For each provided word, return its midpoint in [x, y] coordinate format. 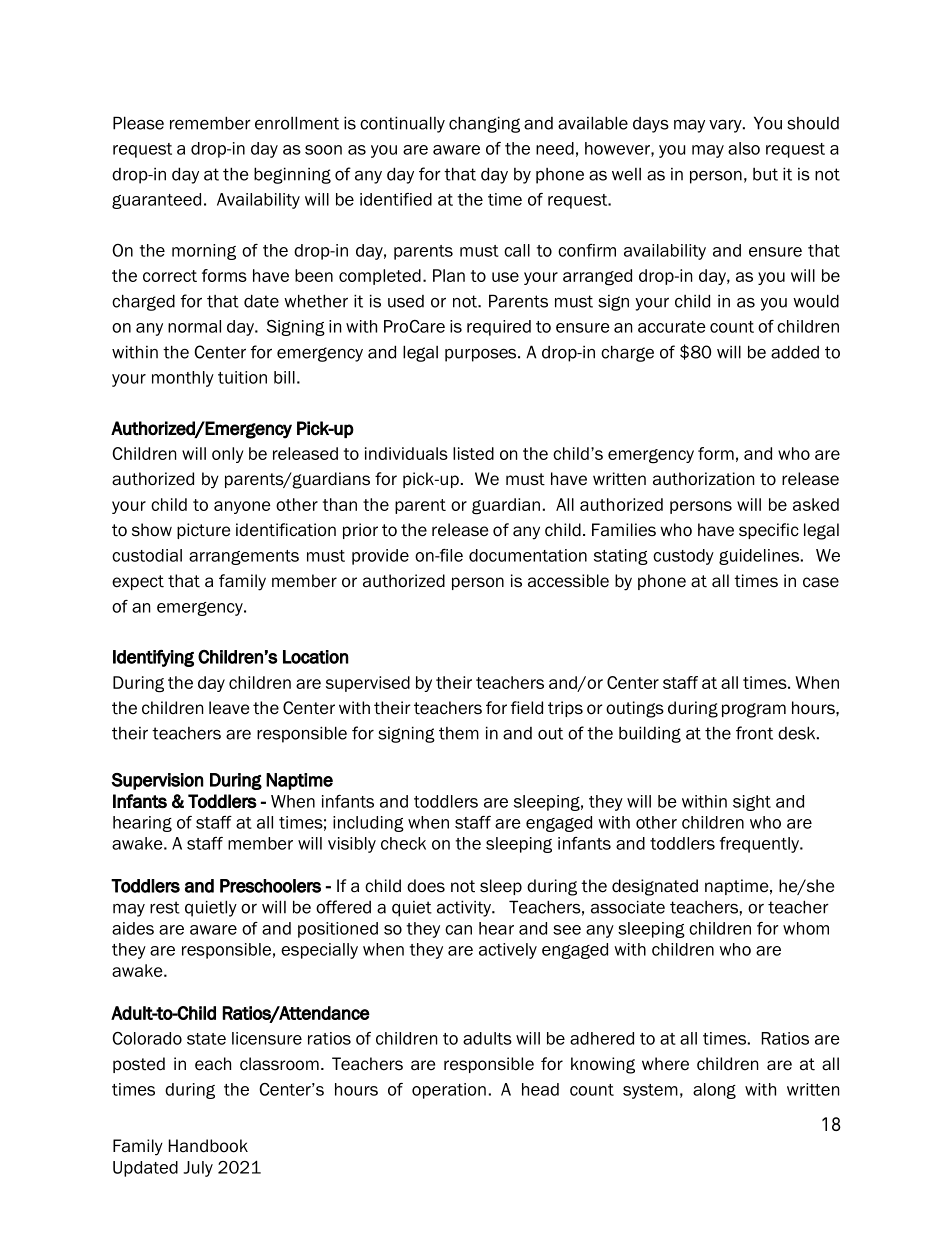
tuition [242, 377]
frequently [760, 845]
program [754, 710]
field [527, 708]
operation [449, 1091]
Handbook [208, 1146]
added [795, 352]
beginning [292, 175]
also [744, 148]
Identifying [153, 658]
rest [165, 907]
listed [473, 453]
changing [484, 124]
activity [465, 908]
